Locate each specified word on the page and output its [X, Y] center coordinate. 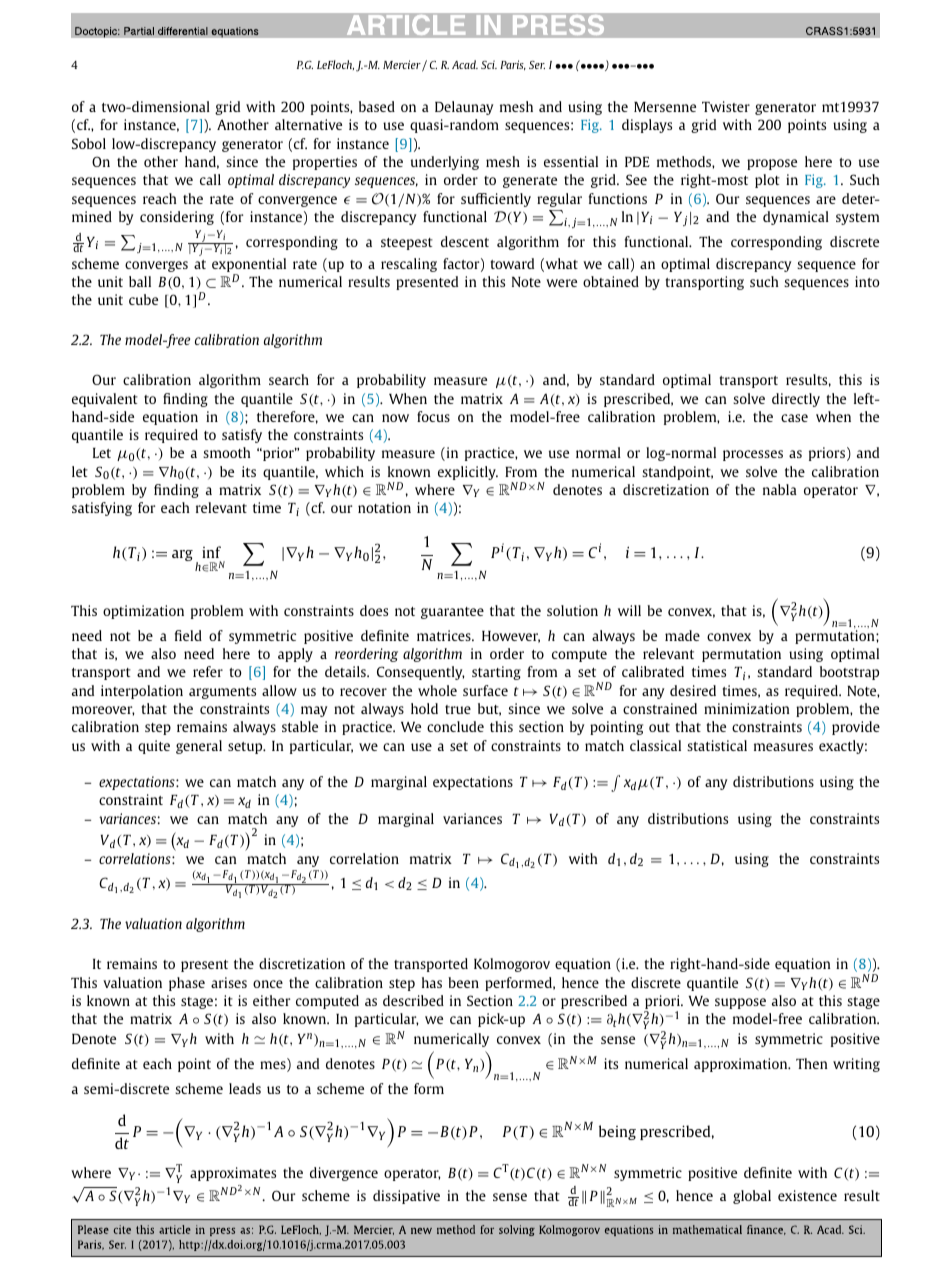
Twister [726, 106]
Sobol [89, 143]
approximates [233, 1174]
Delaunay [464, 108]
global [752, 1197]
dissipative [406, 1197]
